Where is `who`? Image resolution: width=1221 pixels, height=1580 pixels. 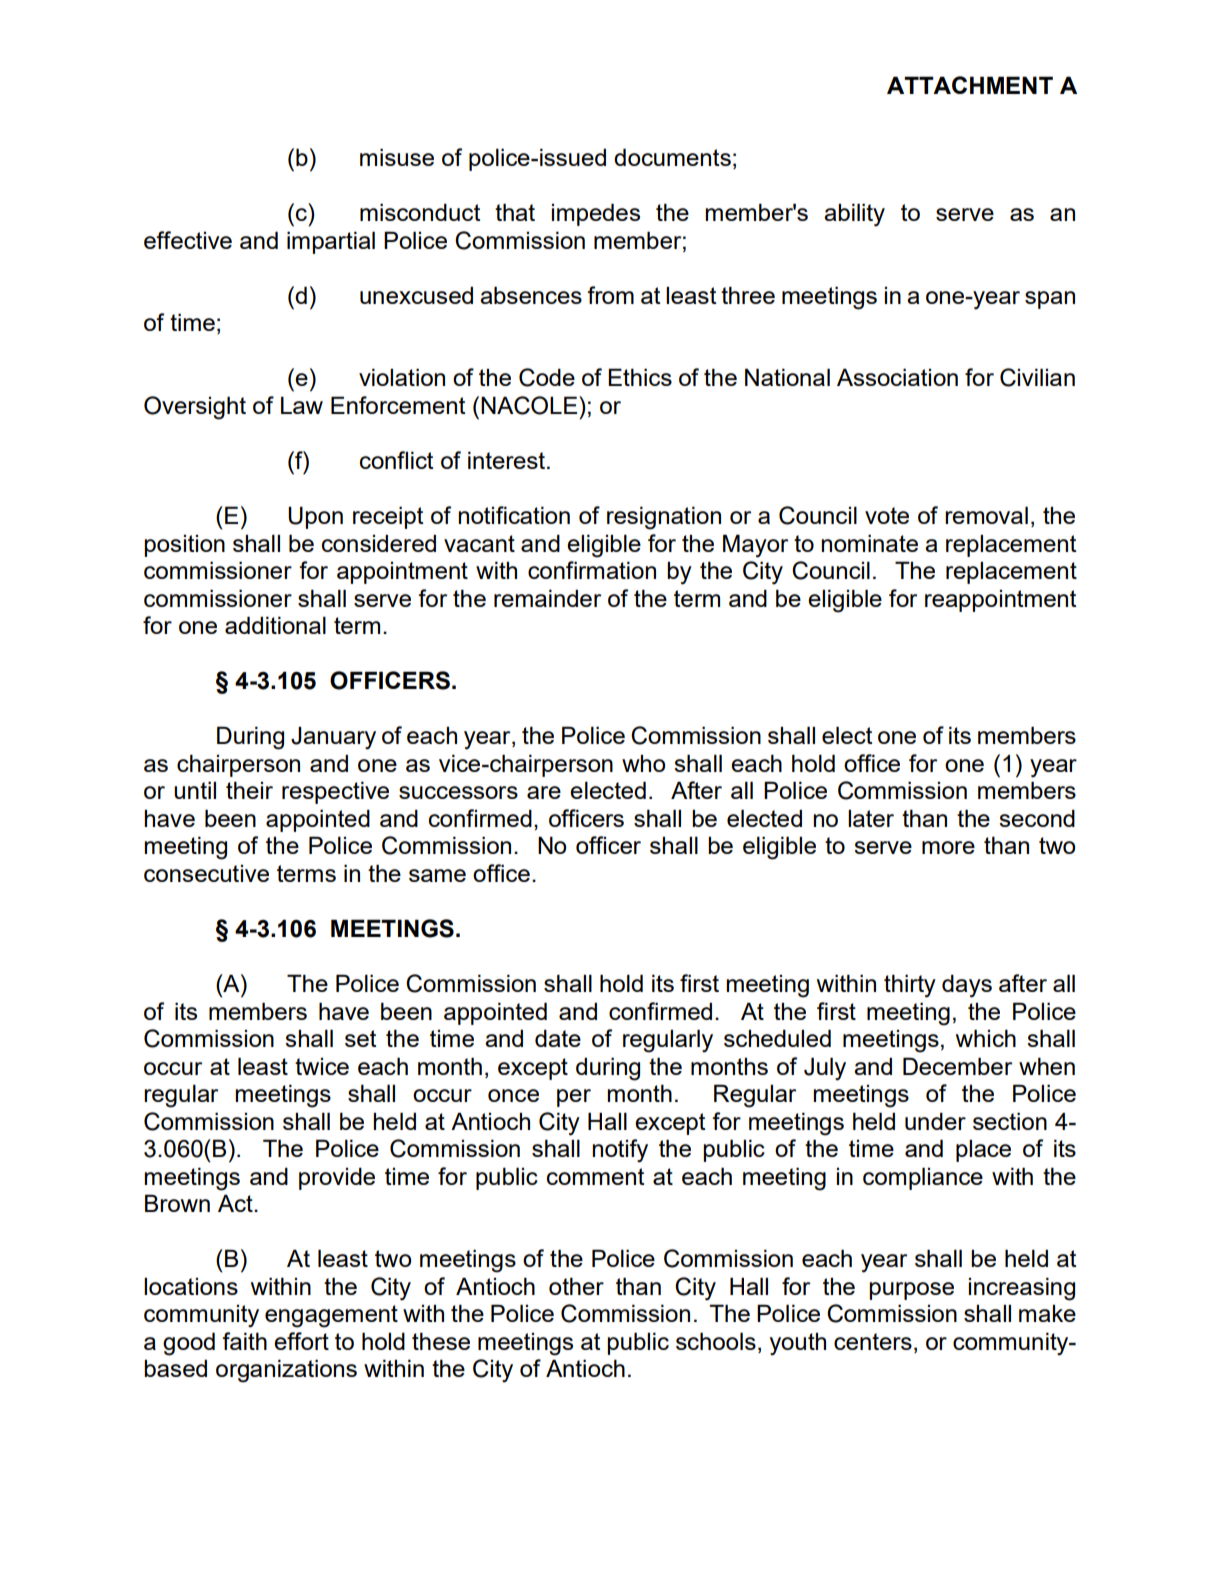 who is located at coordinates (643, 763).
